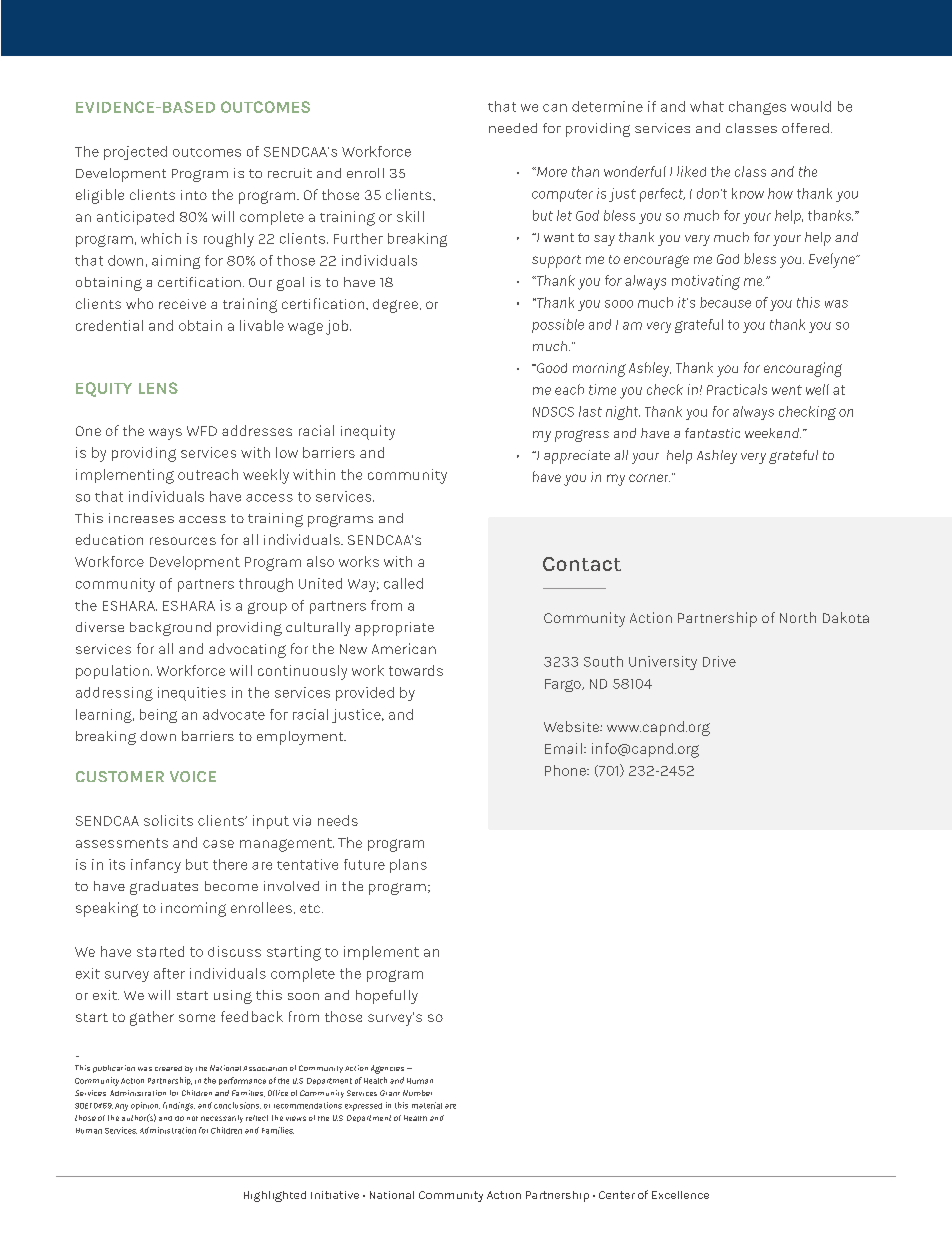 The width and height of the document is (952, 1233). Describe the element at coordinates (757, 108) in the document. I see `changes` at that location.
